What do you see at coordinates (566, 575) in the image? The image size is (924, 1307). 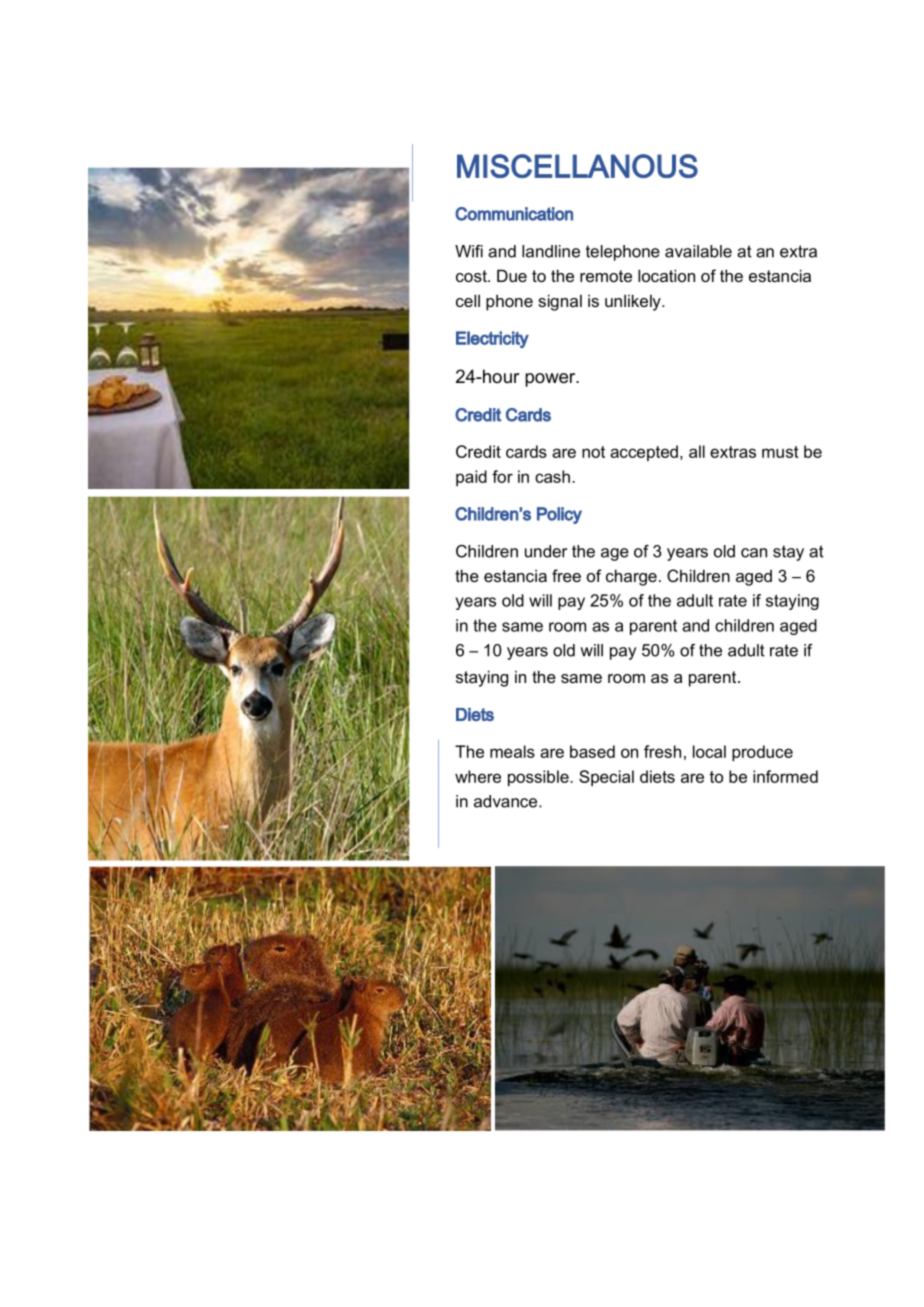 I see `free` at bounding box center [566, 575].
